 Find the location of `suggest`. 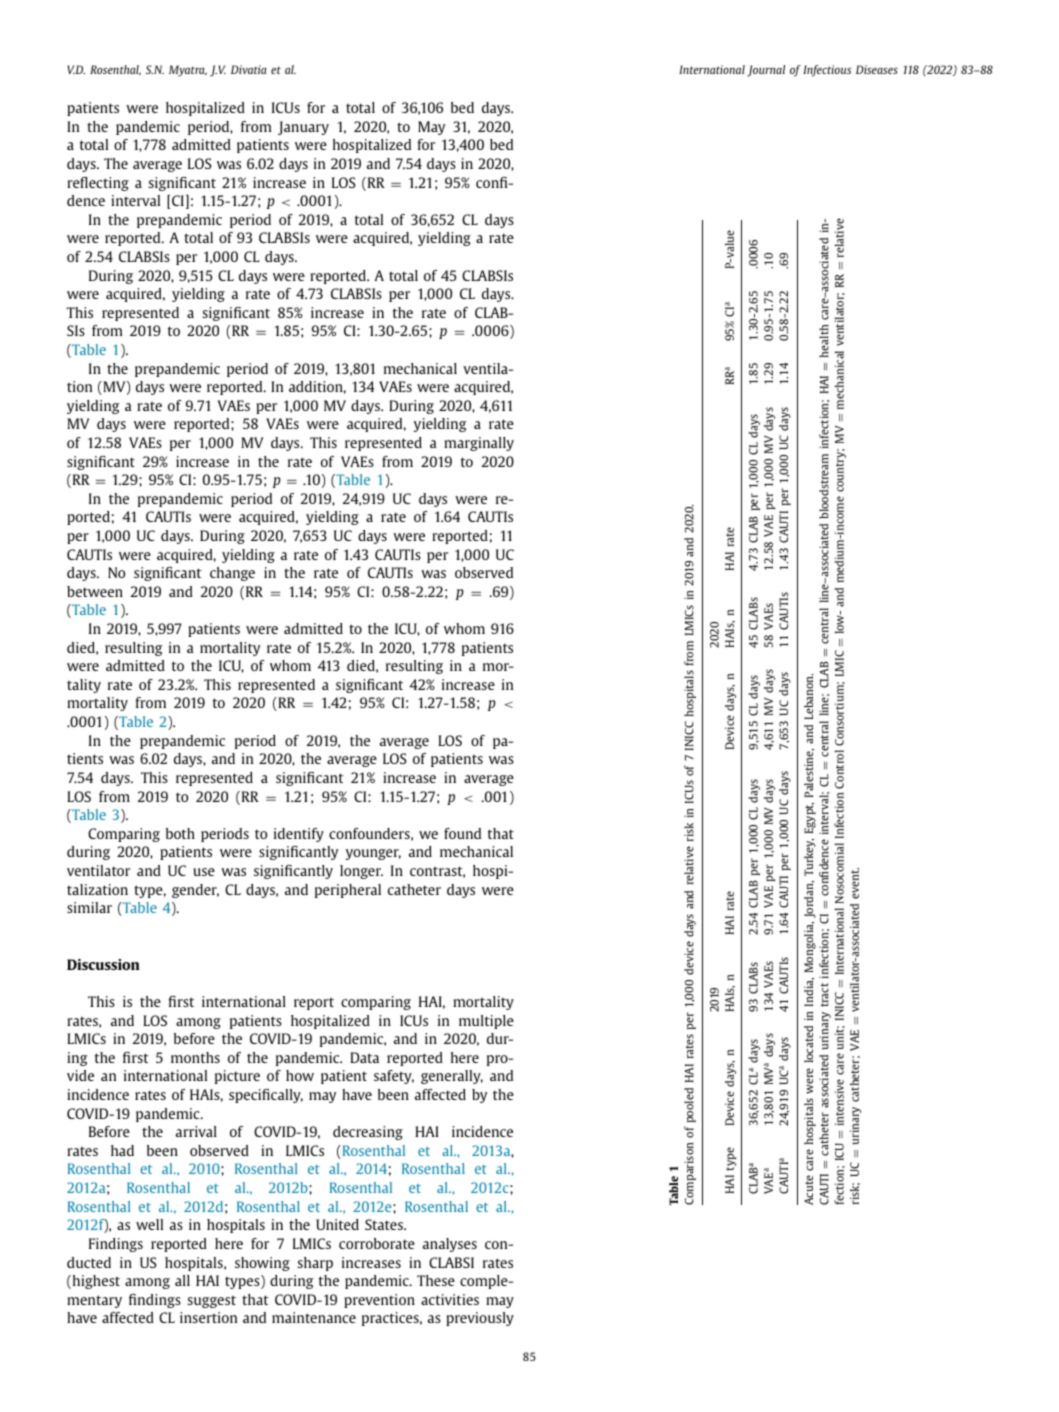

suggest is located at coordinates (211, 1301).
